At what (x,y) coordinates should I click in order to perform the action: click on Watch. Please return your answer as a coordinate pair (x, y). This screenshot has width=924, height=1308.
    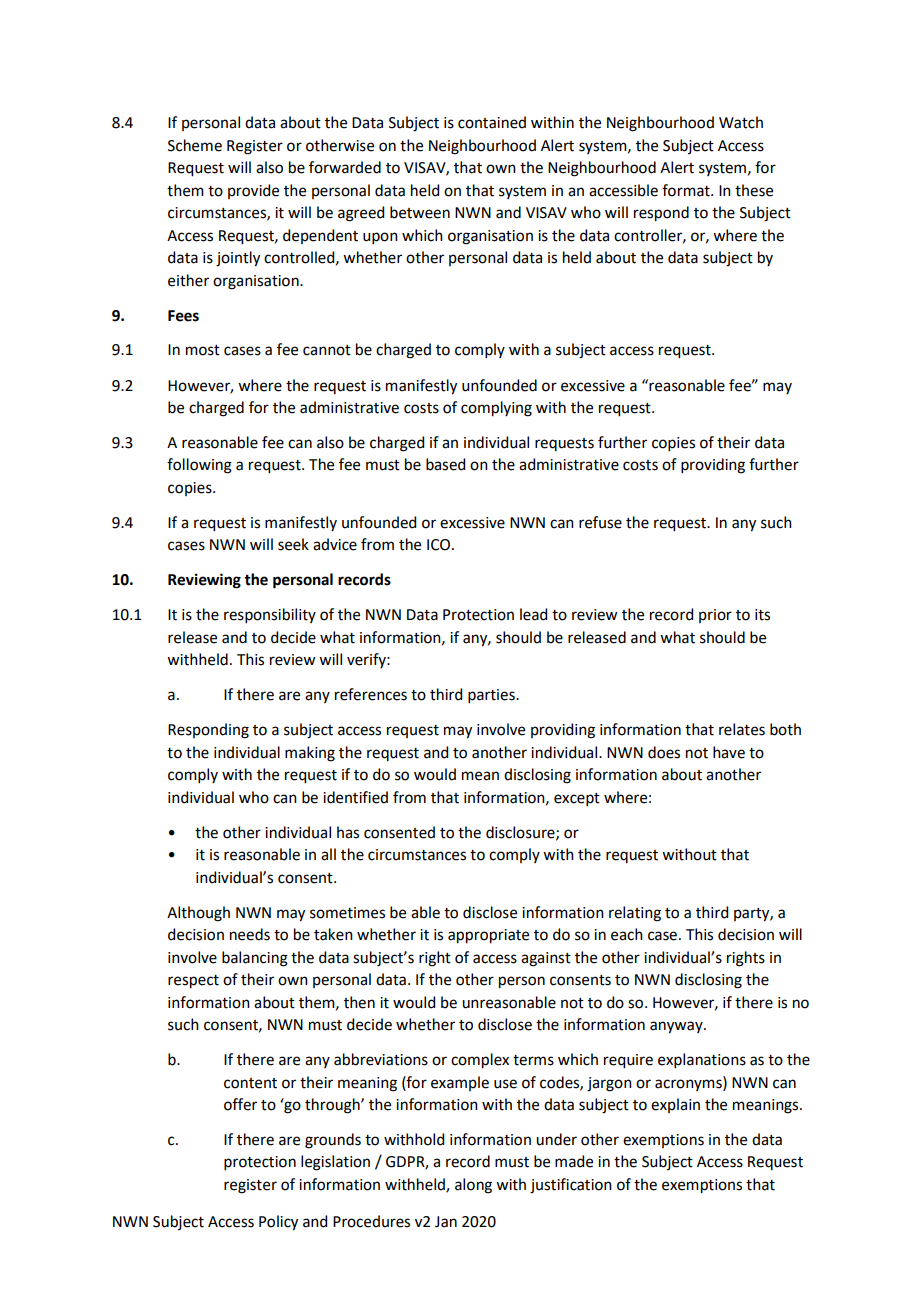
    Looking at the image, I should click on (741, 122).
